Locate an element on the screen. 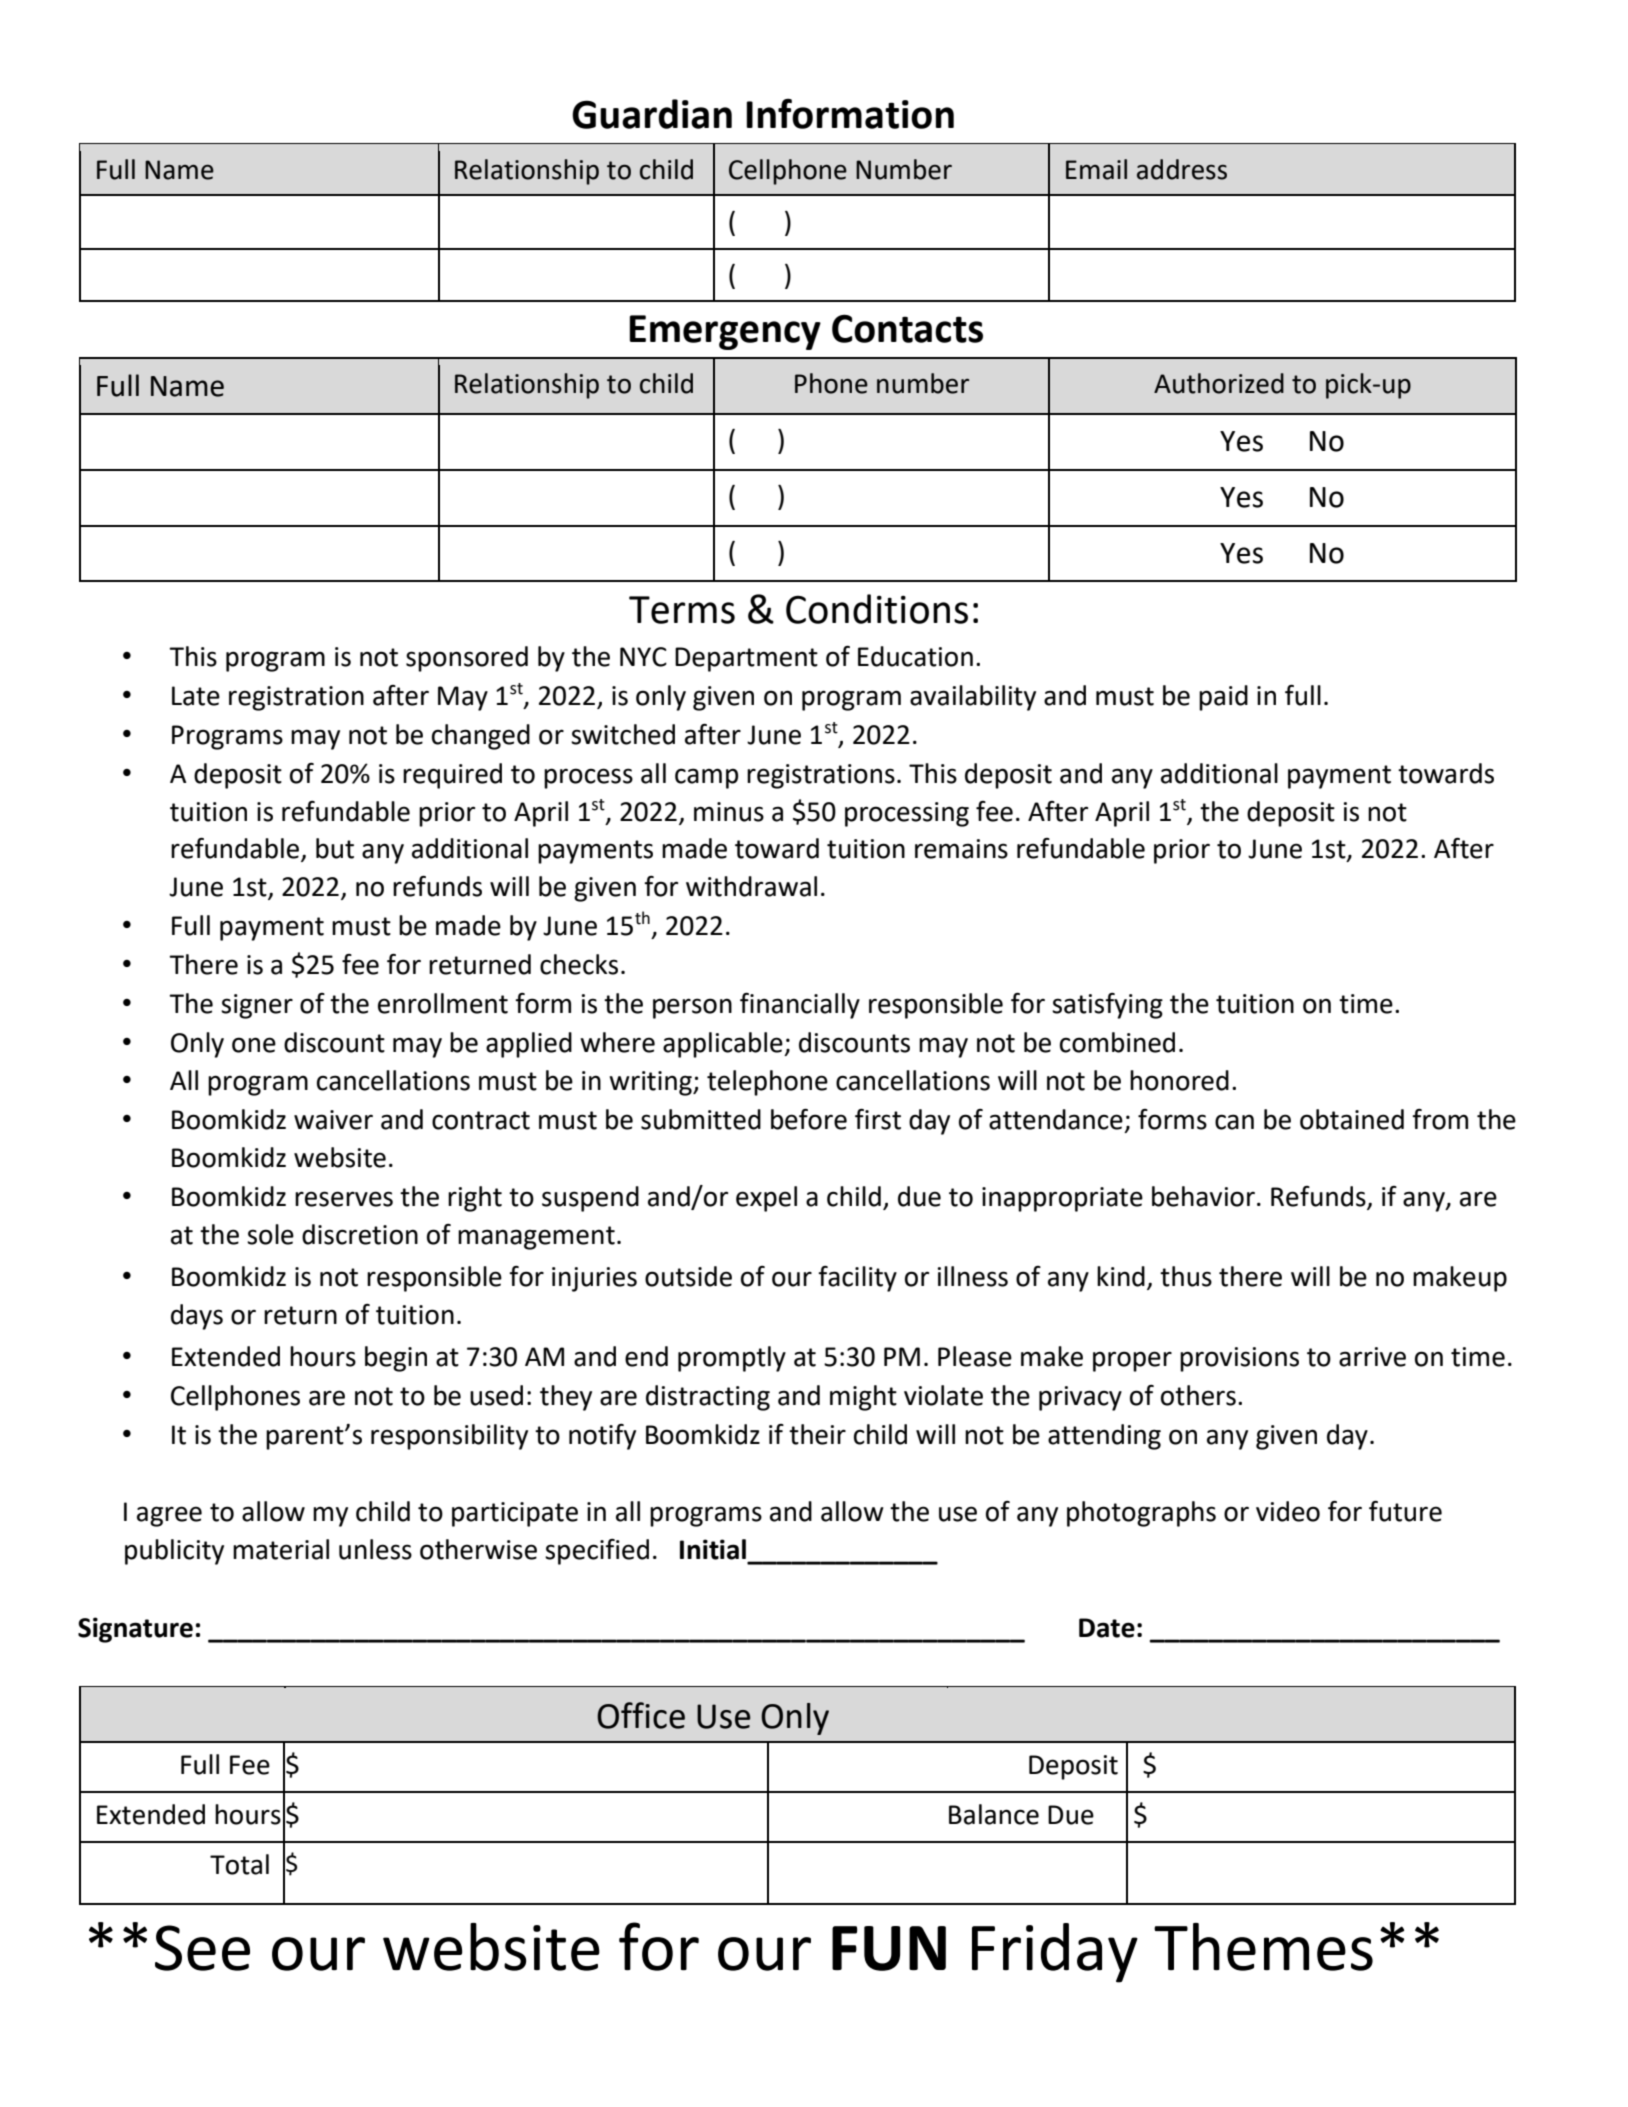 This screenshot has height=2107, width=1628. financially is located at coordinates (800, 1006).
